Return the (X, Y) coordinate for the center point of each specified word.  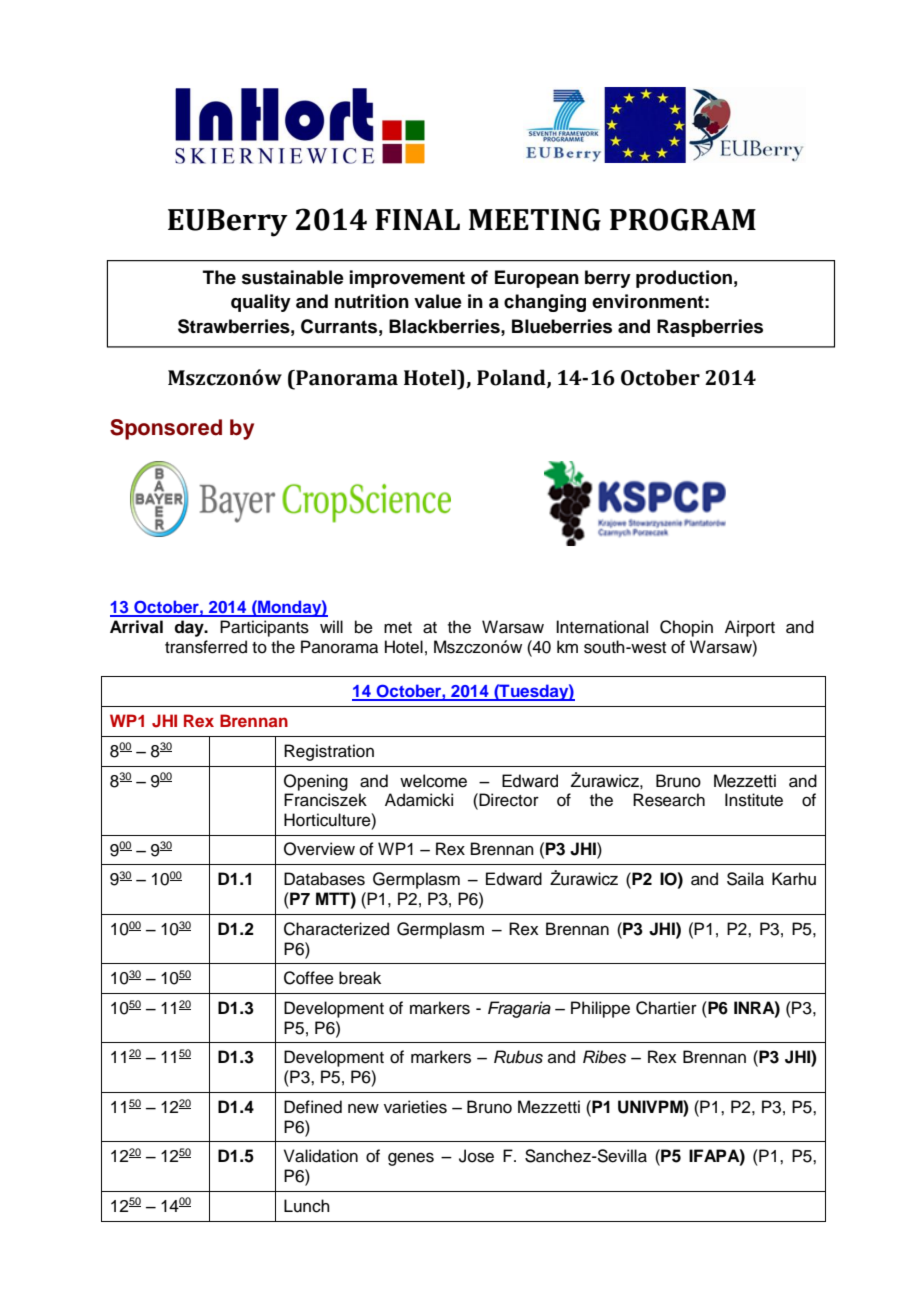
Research (669, 800)
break (360, 978)
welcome (433, 781)
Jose (476, 1156)
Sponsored (166, 429)
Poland (512, 378)
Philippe (600, 1009)
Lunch (307, 1206)
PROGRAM (683, 219)
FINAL (417, 219)
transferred (206, 647)
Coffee (309, 978)
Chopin (686, 628)
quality (261, 303)
